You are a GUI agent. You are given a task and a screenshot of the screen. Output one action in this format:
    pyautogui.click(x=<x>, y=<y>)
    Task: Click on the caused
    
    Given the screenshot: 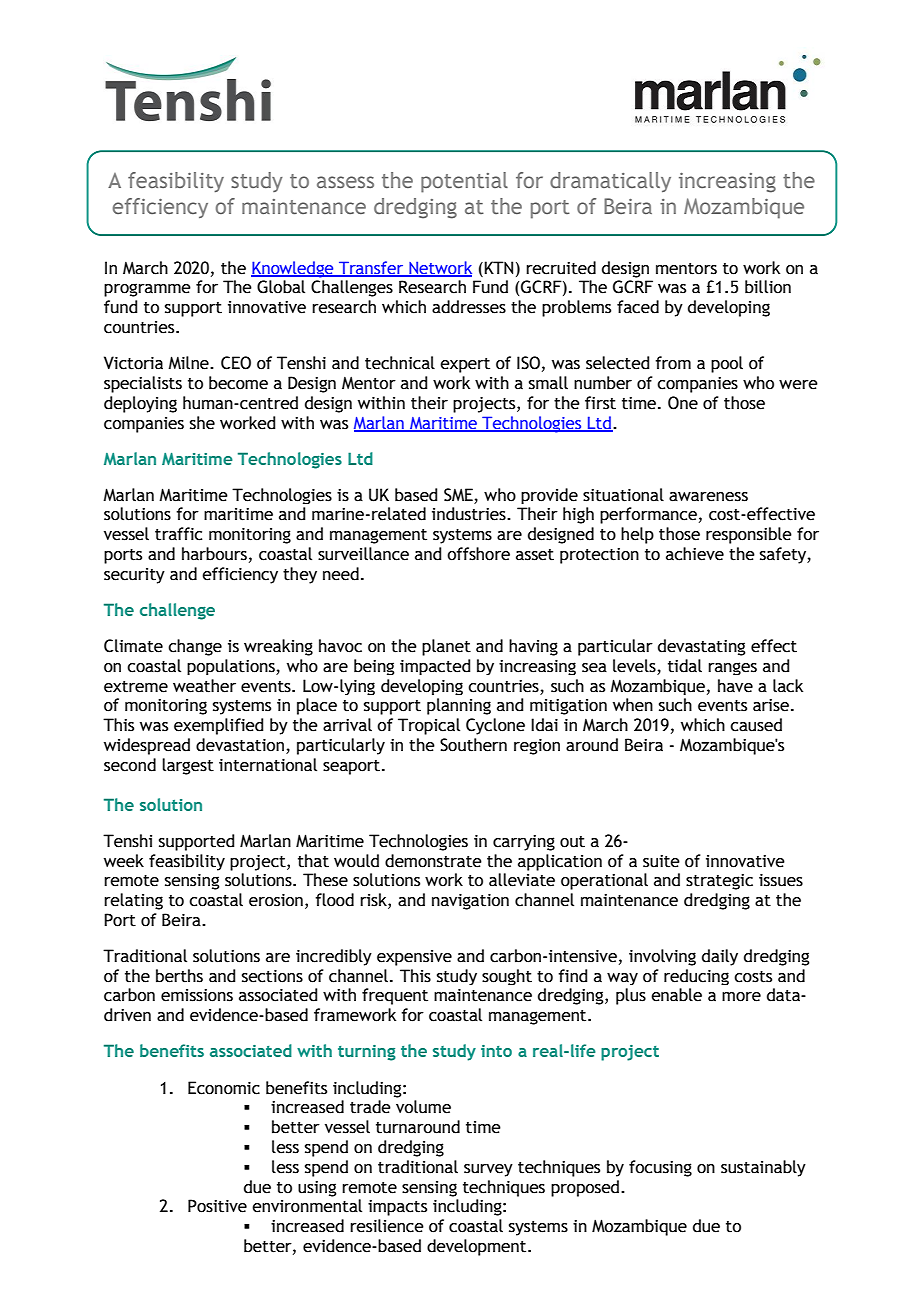 What is the action you would take?
    pyautogui.click(x=756, y=725)
